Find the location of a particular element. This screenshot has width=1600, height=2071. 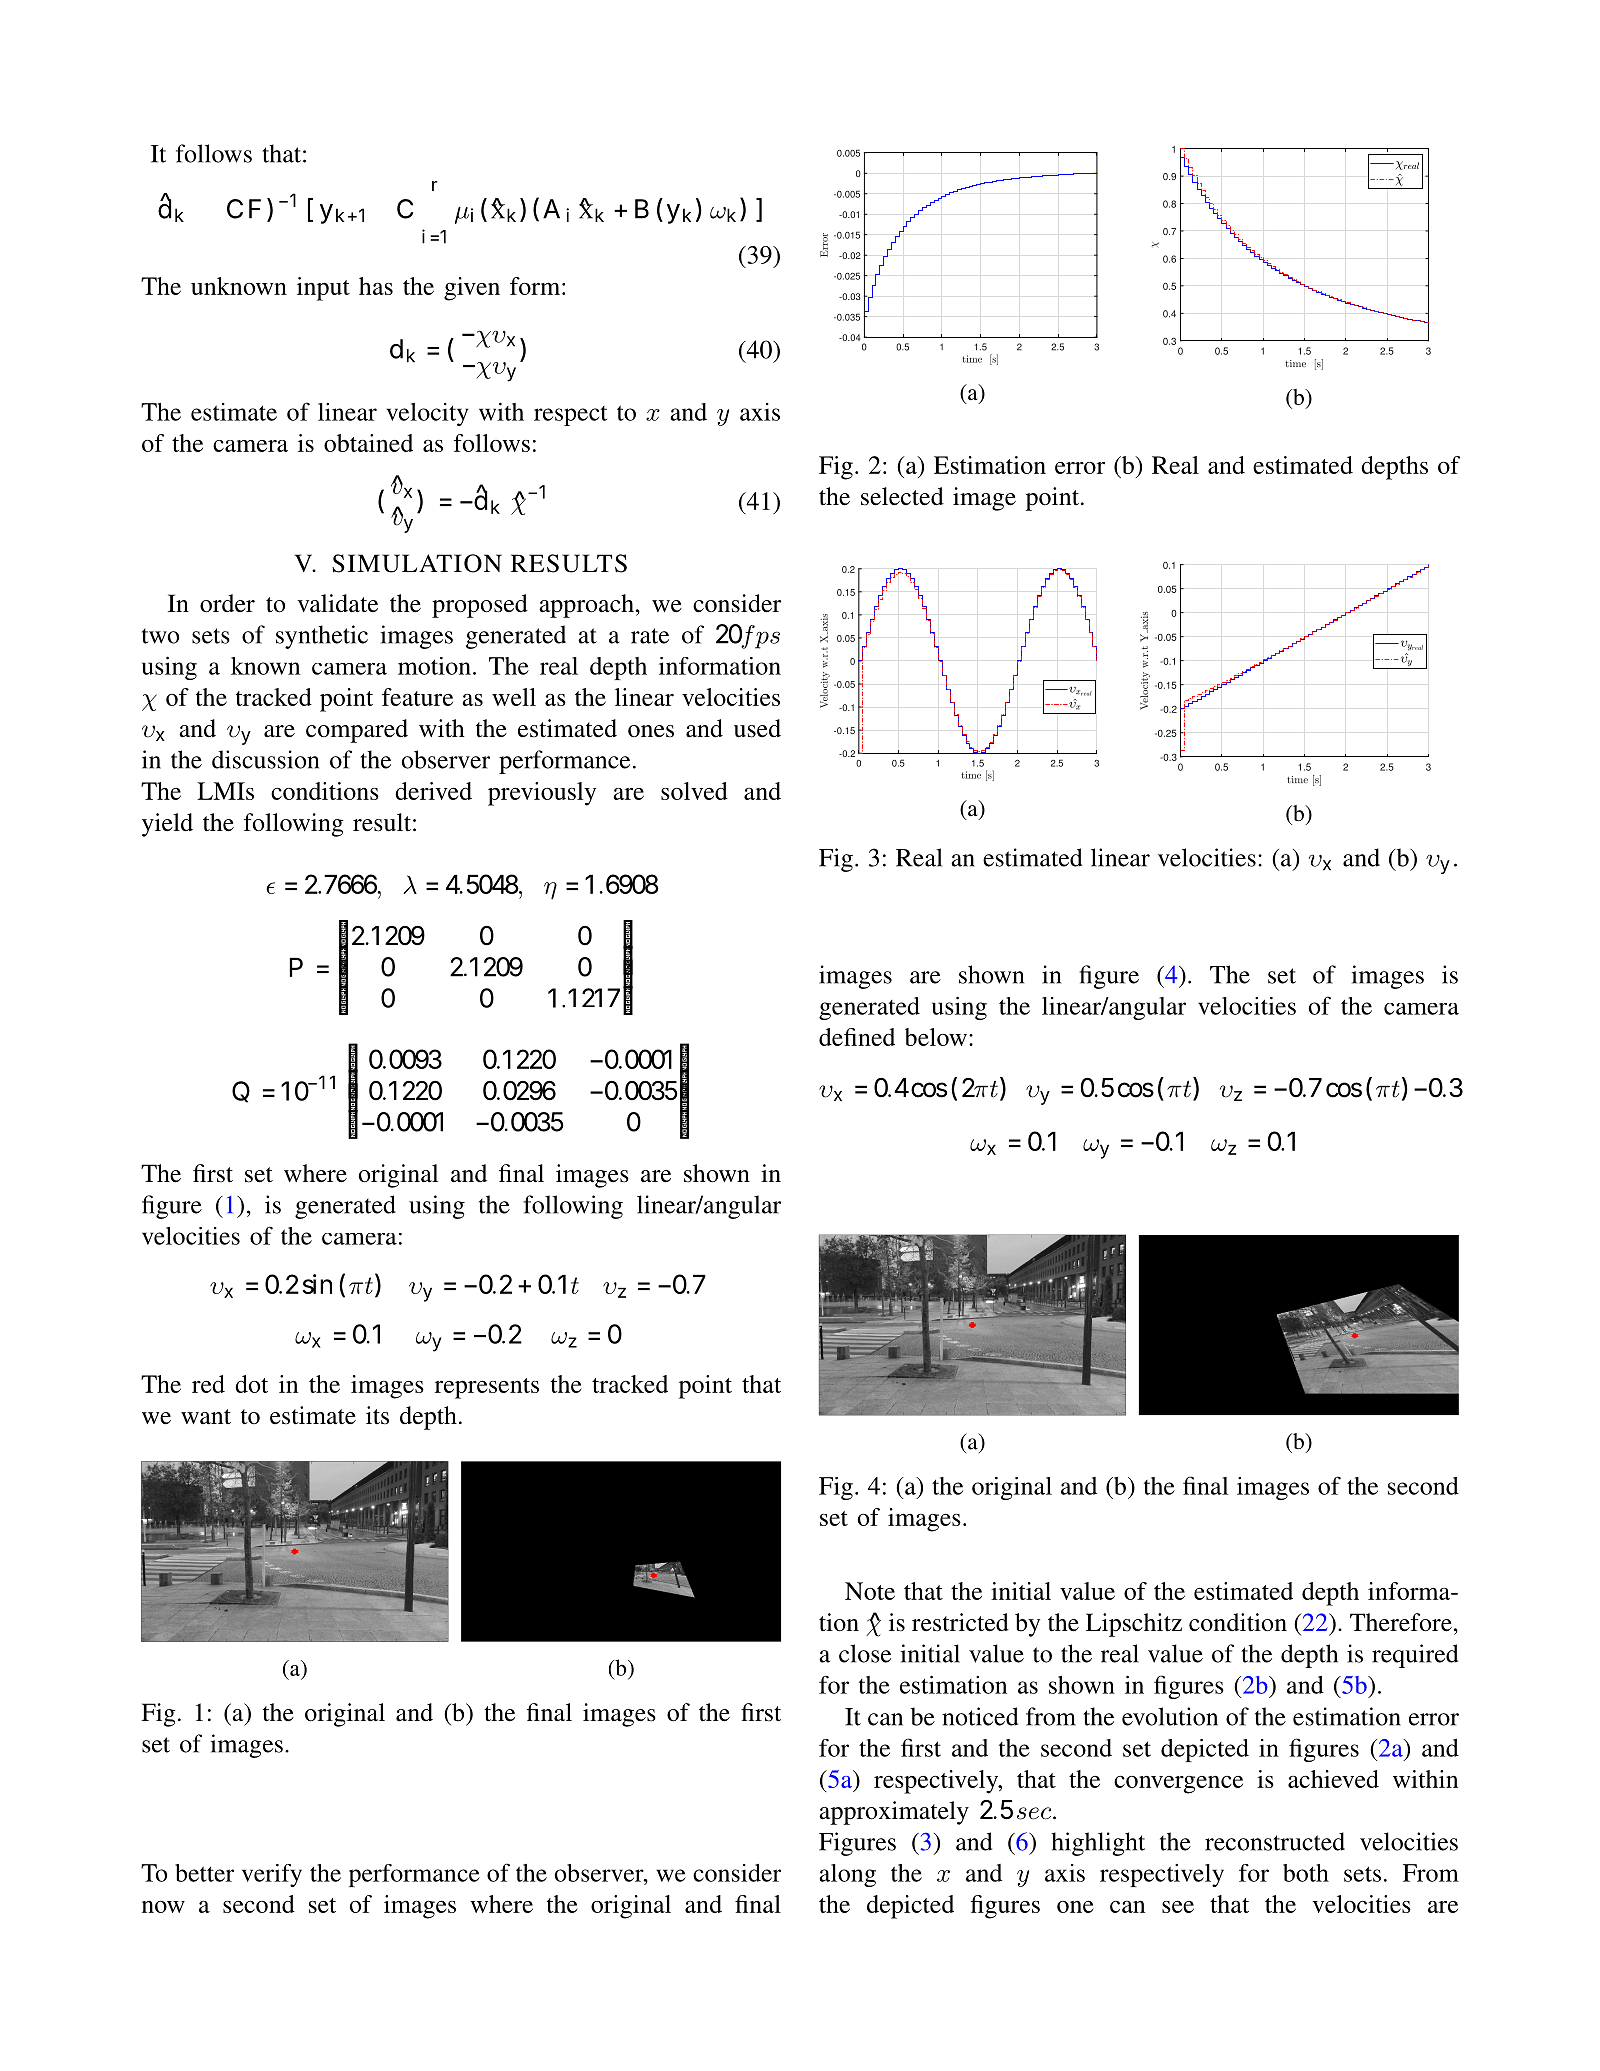

input is located at coordinates (323, 289).
